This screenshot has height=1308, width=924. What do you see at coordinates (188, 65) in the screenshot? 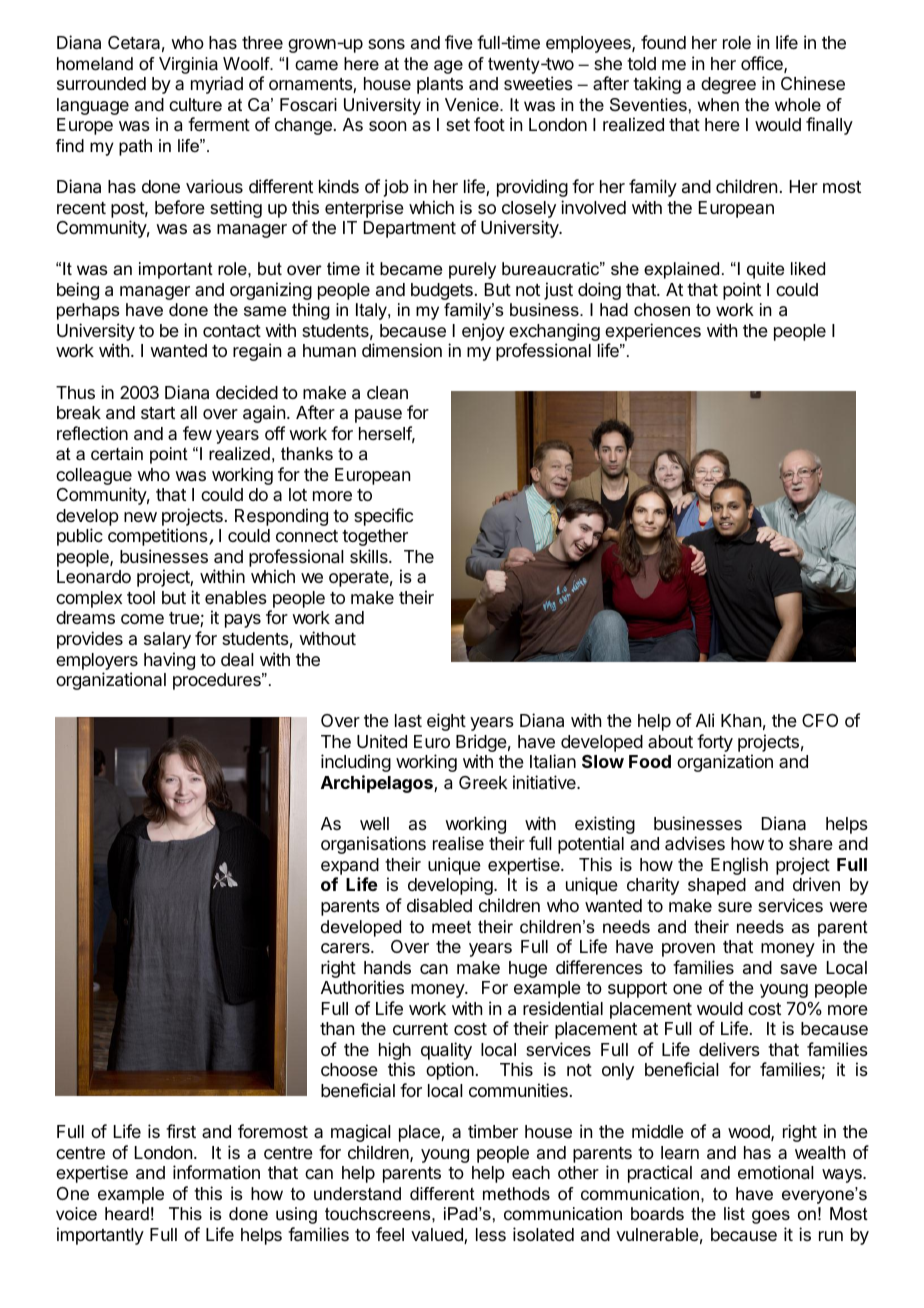
I see `Virginia` at bounding box center [188, 65].
